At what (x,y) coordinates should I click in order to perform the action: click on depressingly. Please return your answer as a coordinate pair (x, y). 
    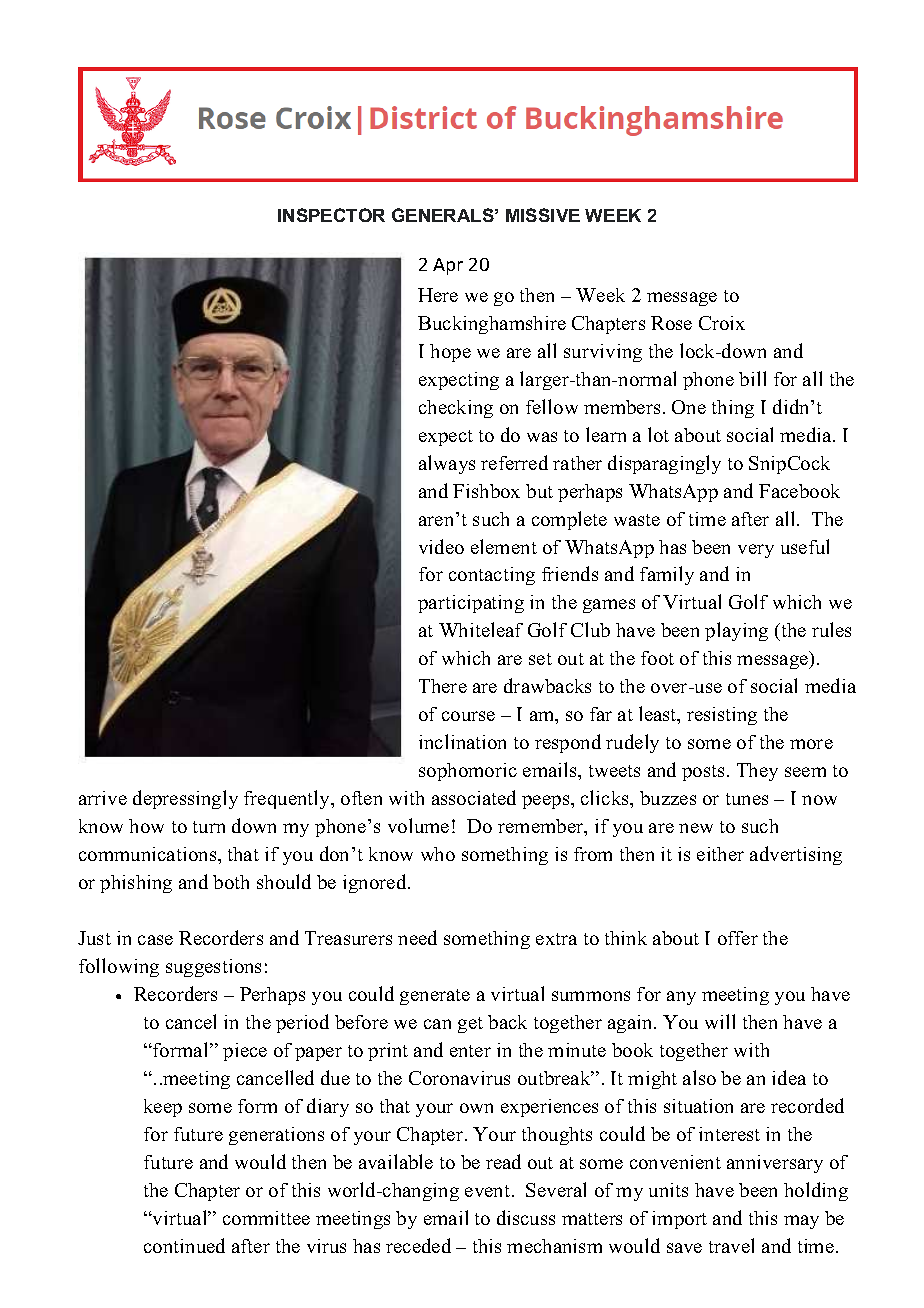
    Looking at the image, I should click on (185, 799).
